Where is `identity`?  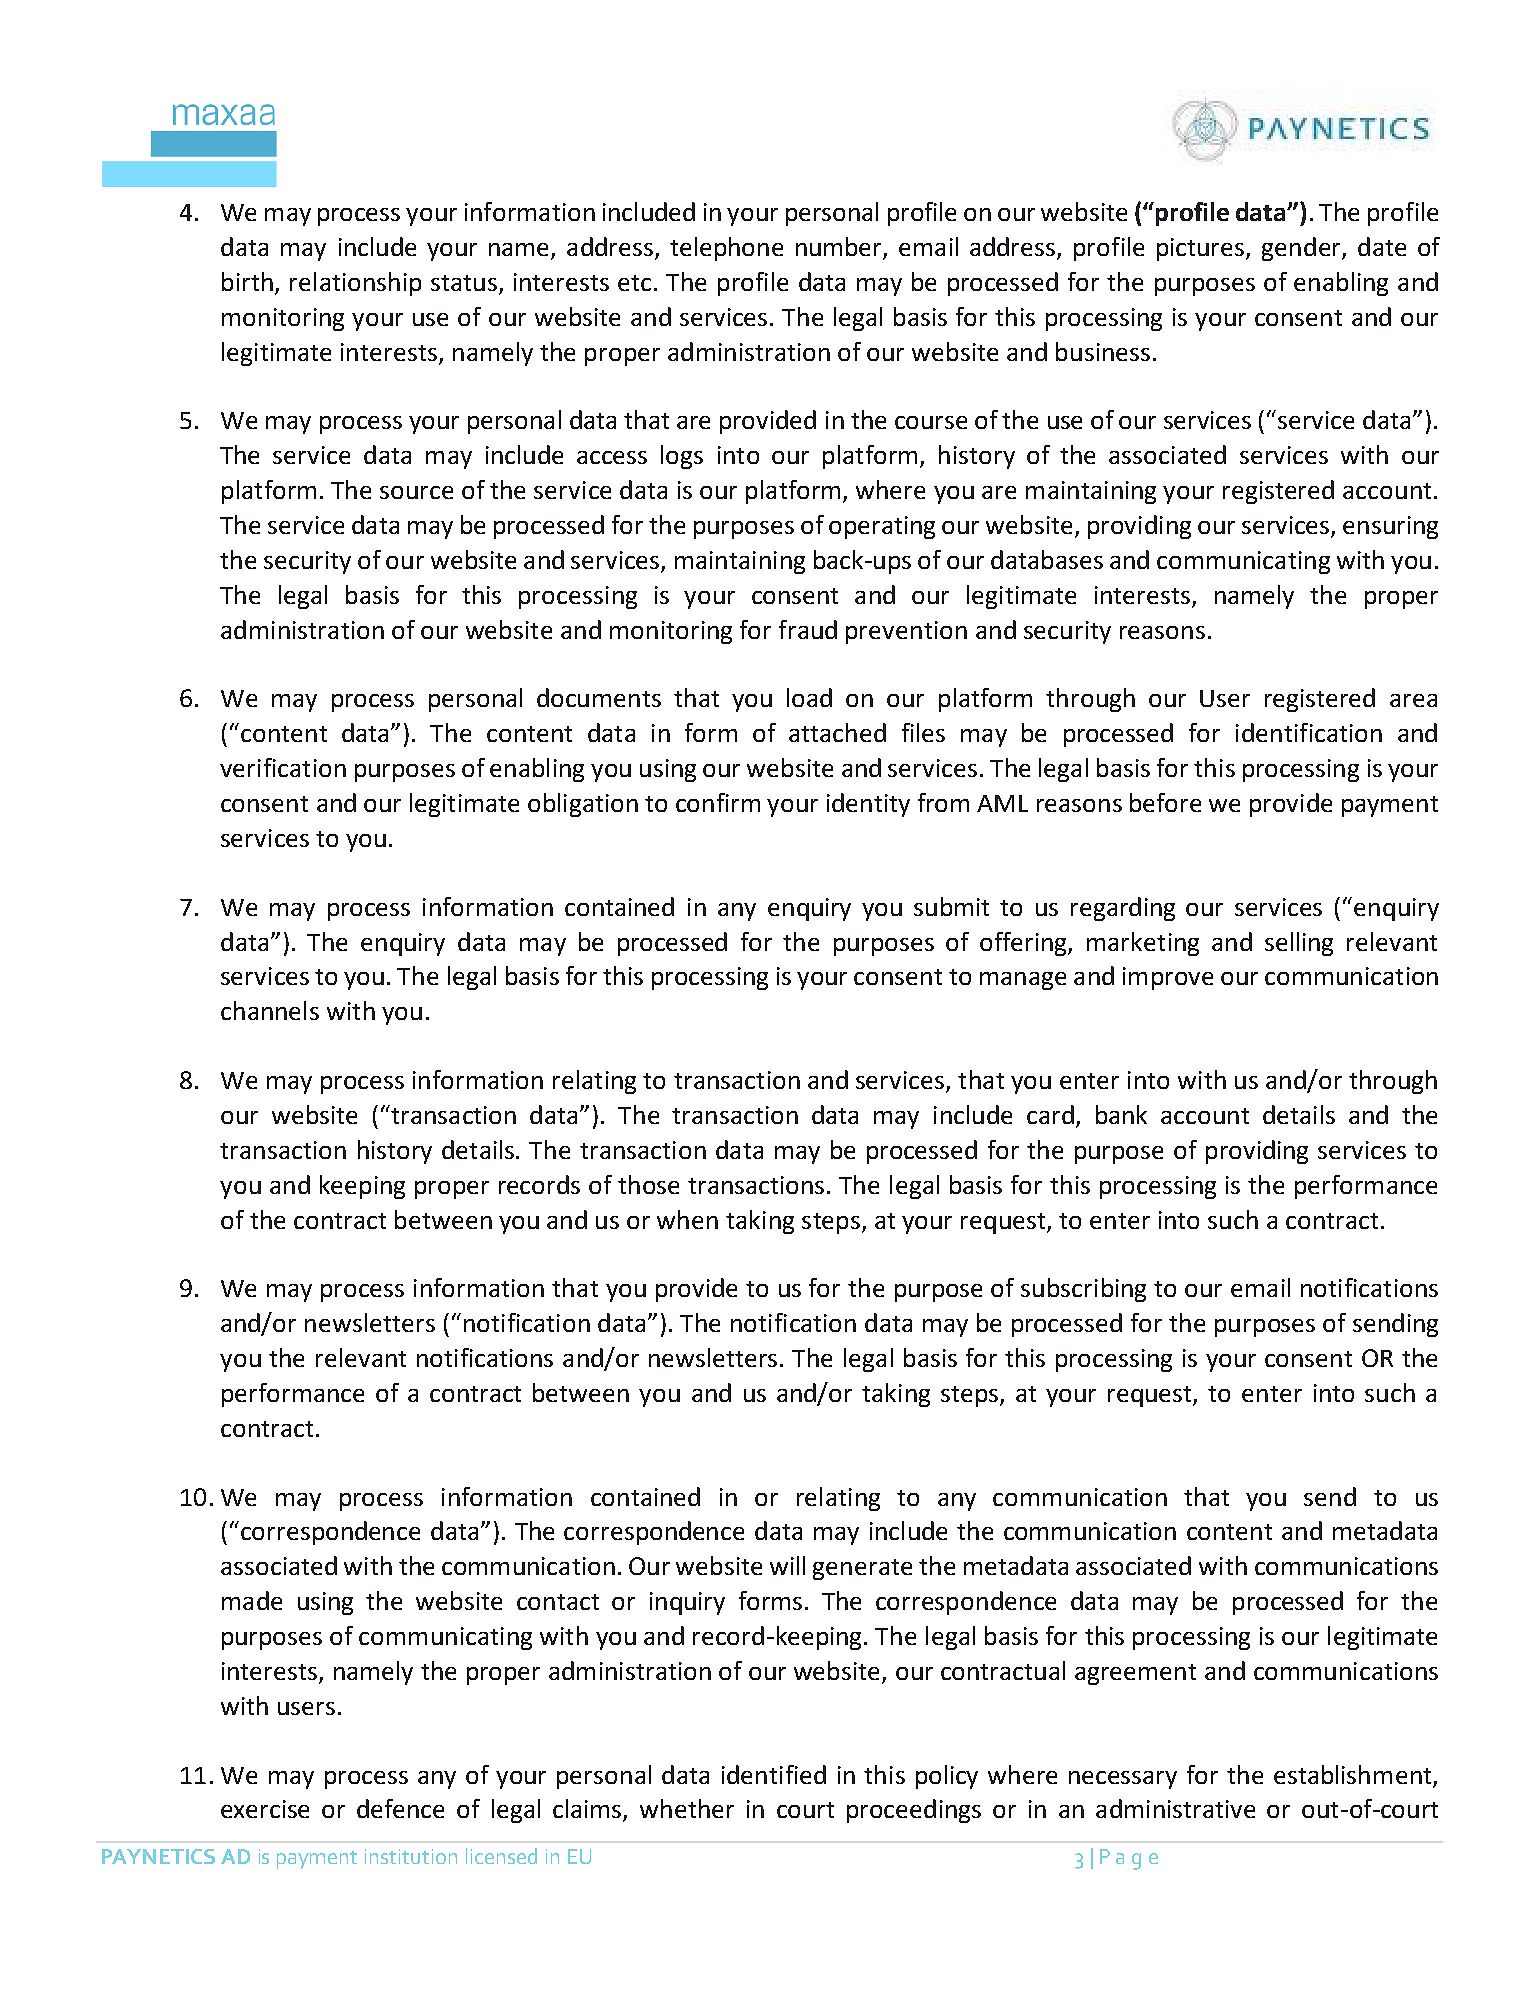 identity is located at coordinates (868, 805).
